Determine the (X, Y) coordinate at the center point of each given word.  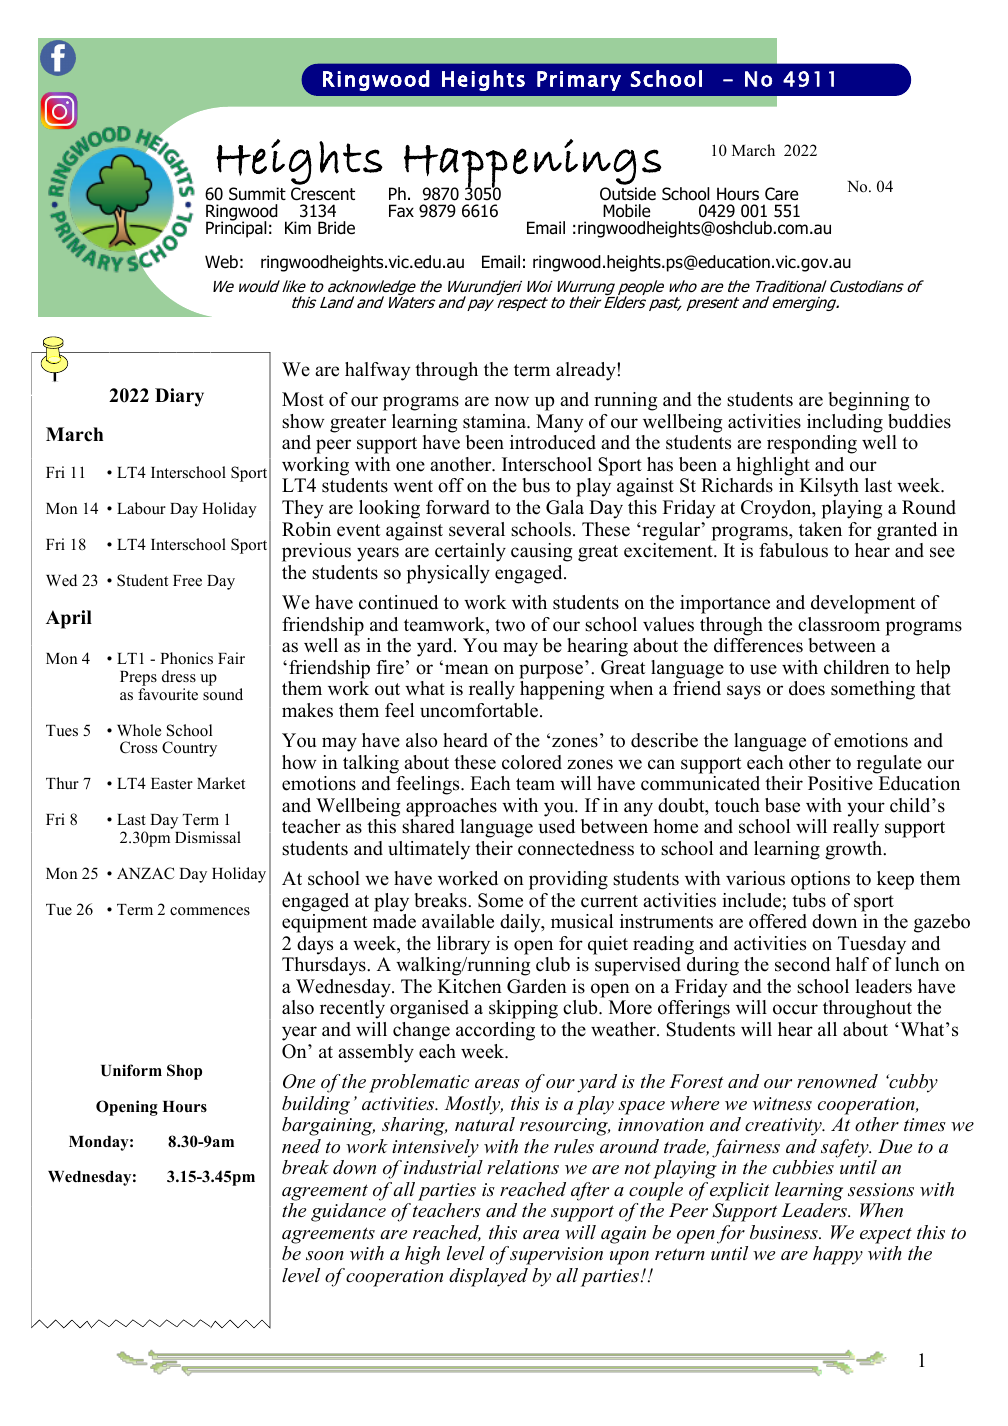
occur (795, 1009)
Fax (401, 211)
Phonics (186, 658)
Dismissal (208, 837)
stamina (496, 421)
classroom (839, 624)
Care (781, 194)
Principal (236, 228)
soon (325, 1256)
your (866, 809)
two (510, 625)
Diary (179, 397)
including (845, 423)
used (556, 826)
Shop (184, 1072)
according (495, 1031)
